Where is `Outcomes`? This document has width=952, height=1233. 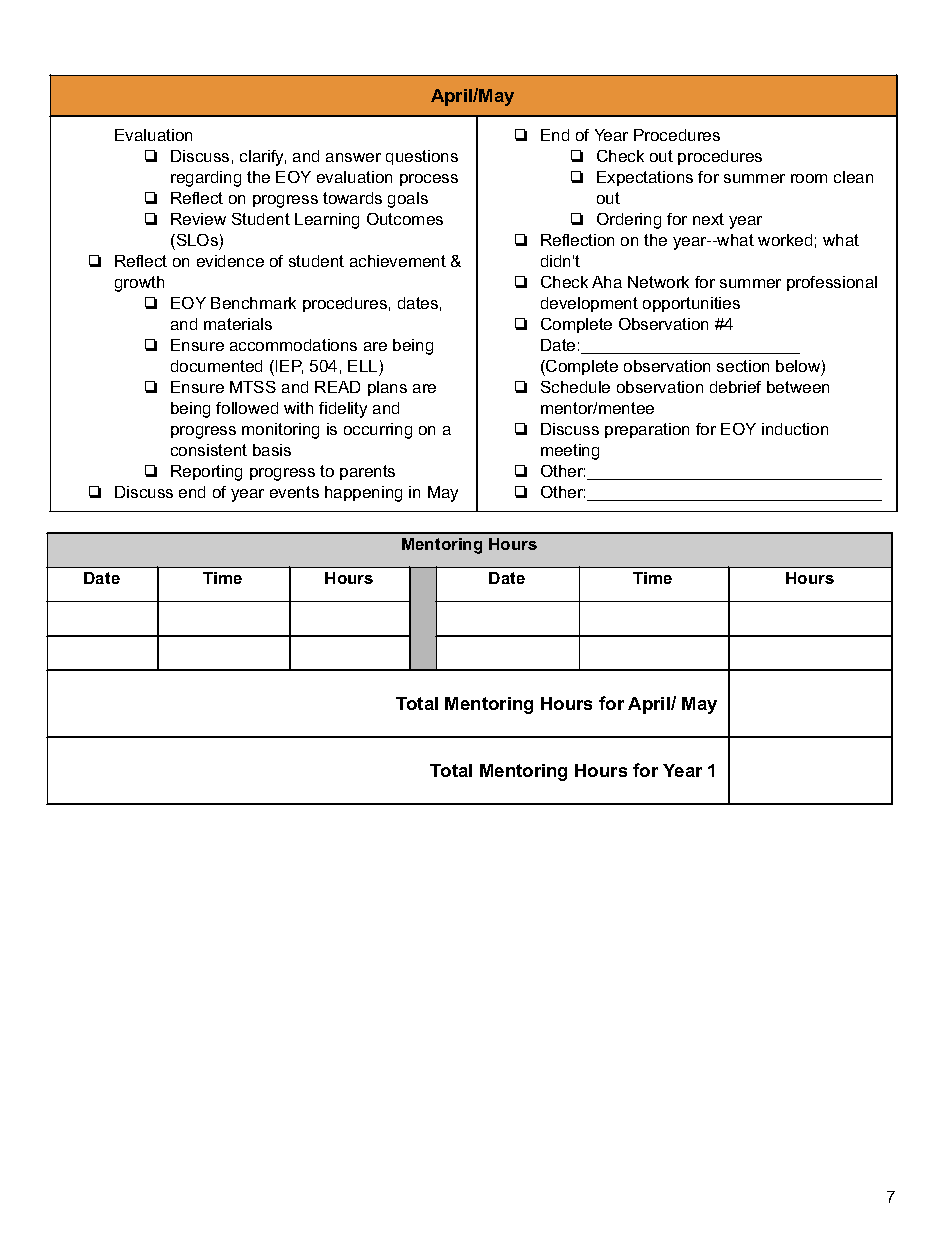 Outcomes is located at coordinates (405, 219).
